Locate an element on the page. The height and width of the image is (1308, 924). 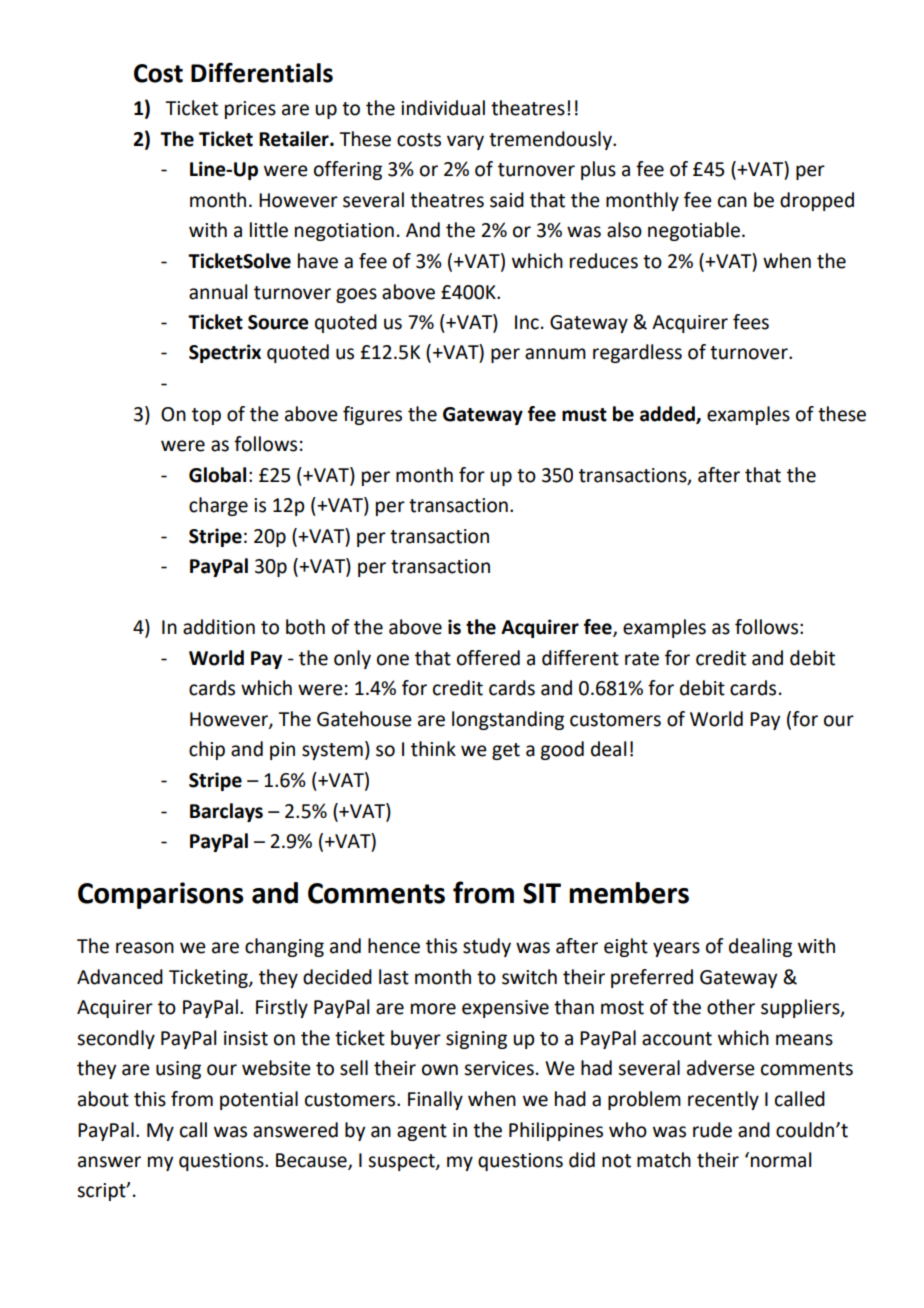
members is located at coordinates (629, 893).
